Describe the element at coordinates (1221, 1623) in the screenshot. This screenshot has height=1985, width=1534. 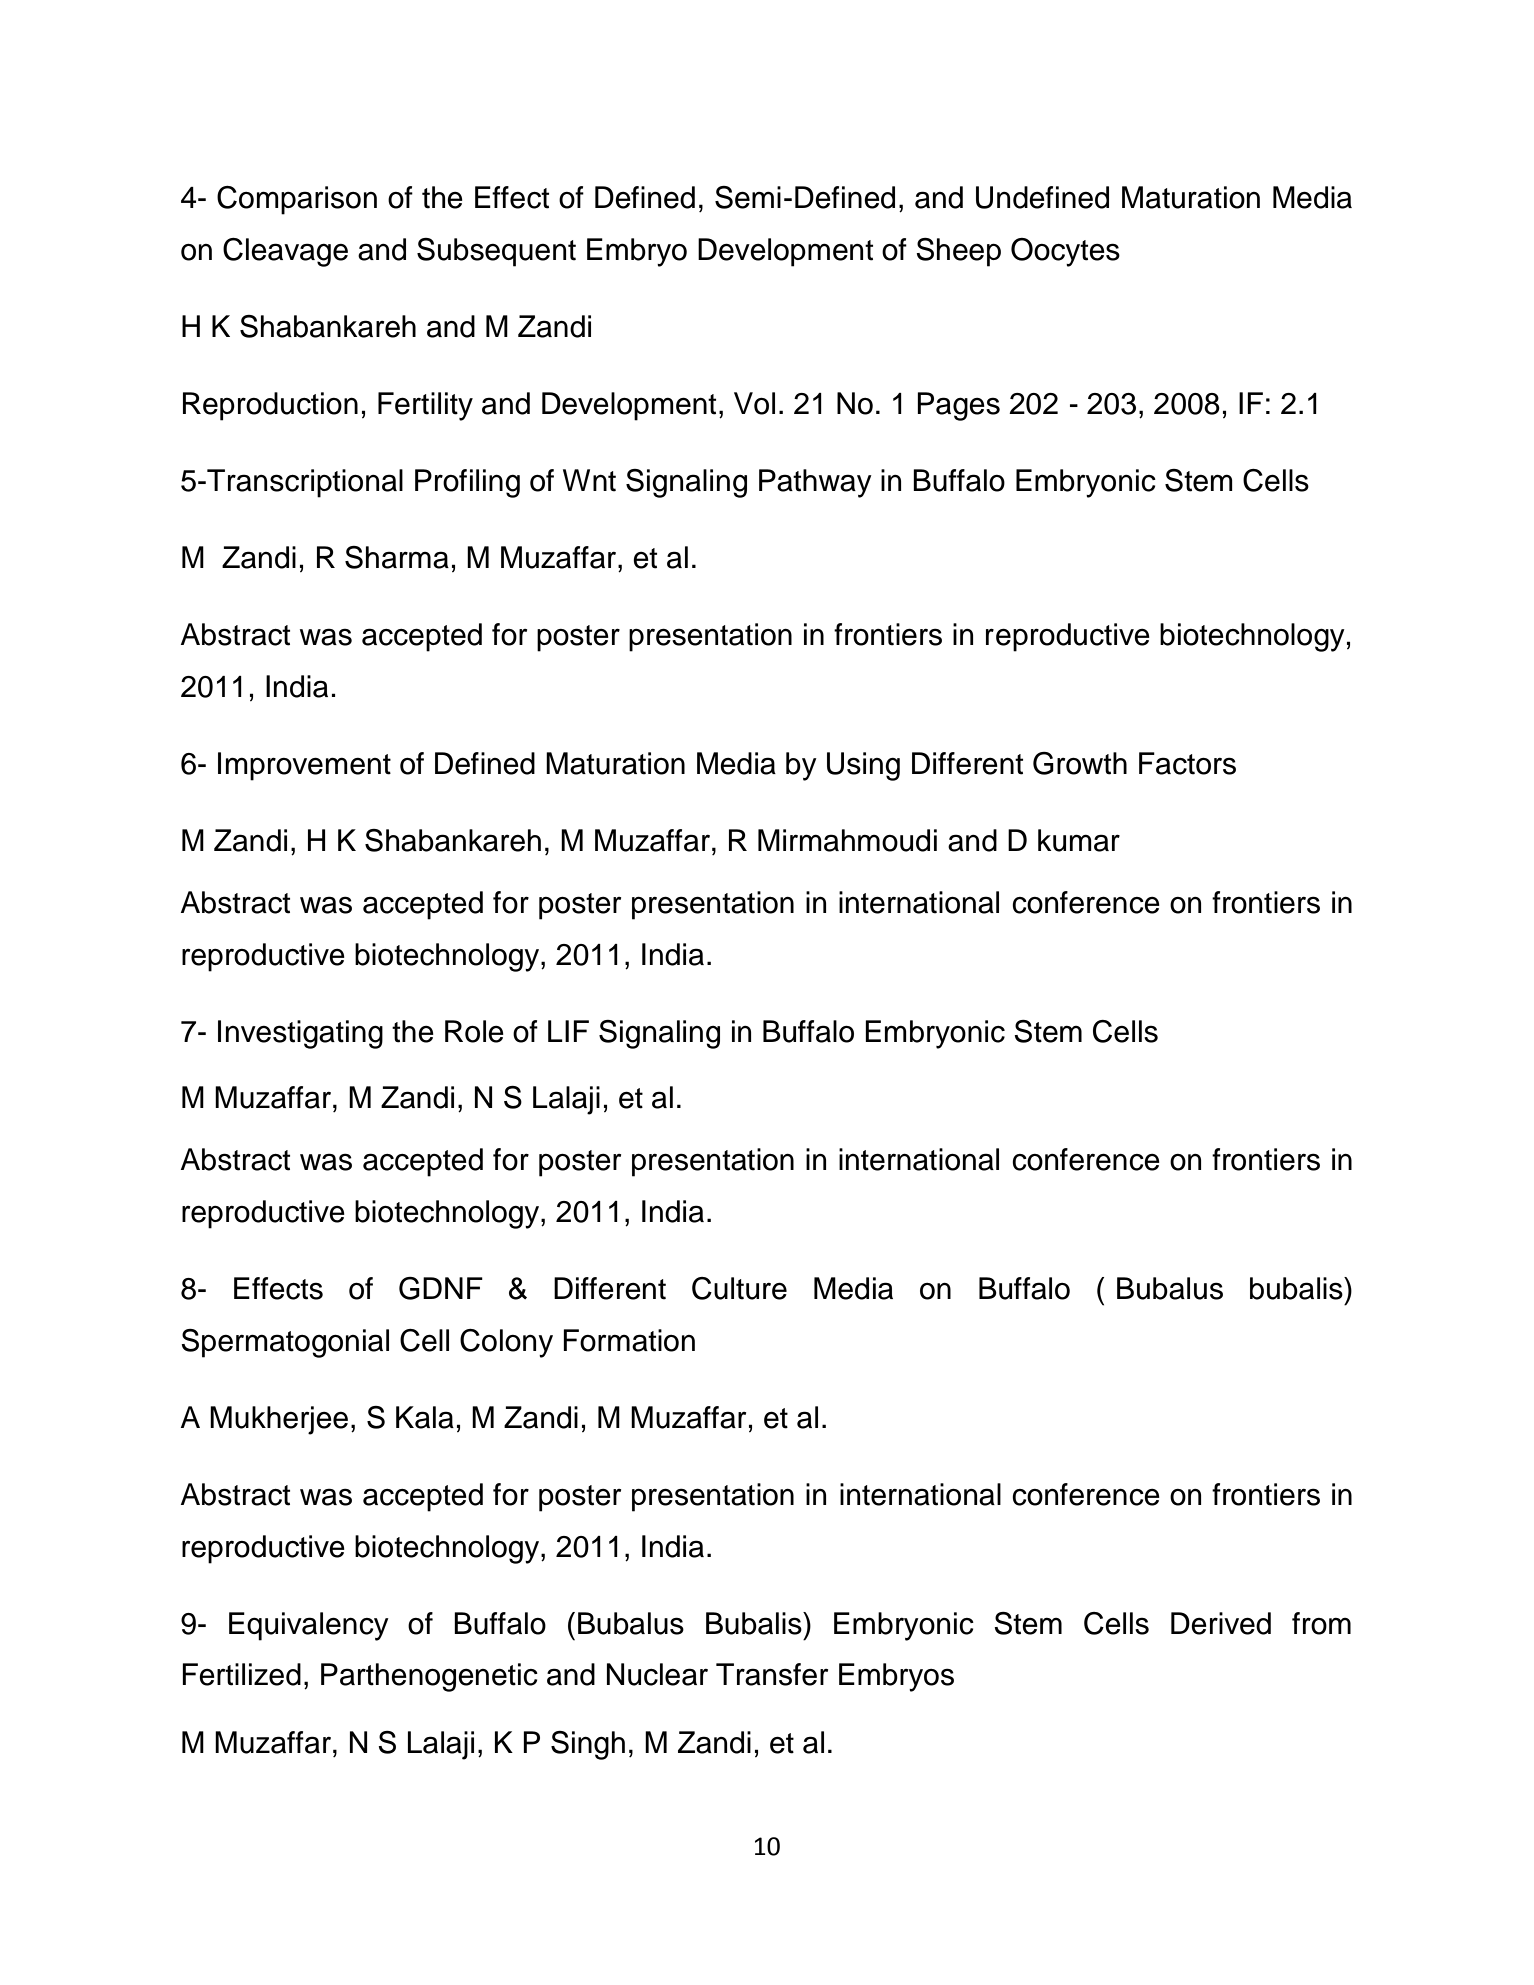
I see `Derived` at that location.
